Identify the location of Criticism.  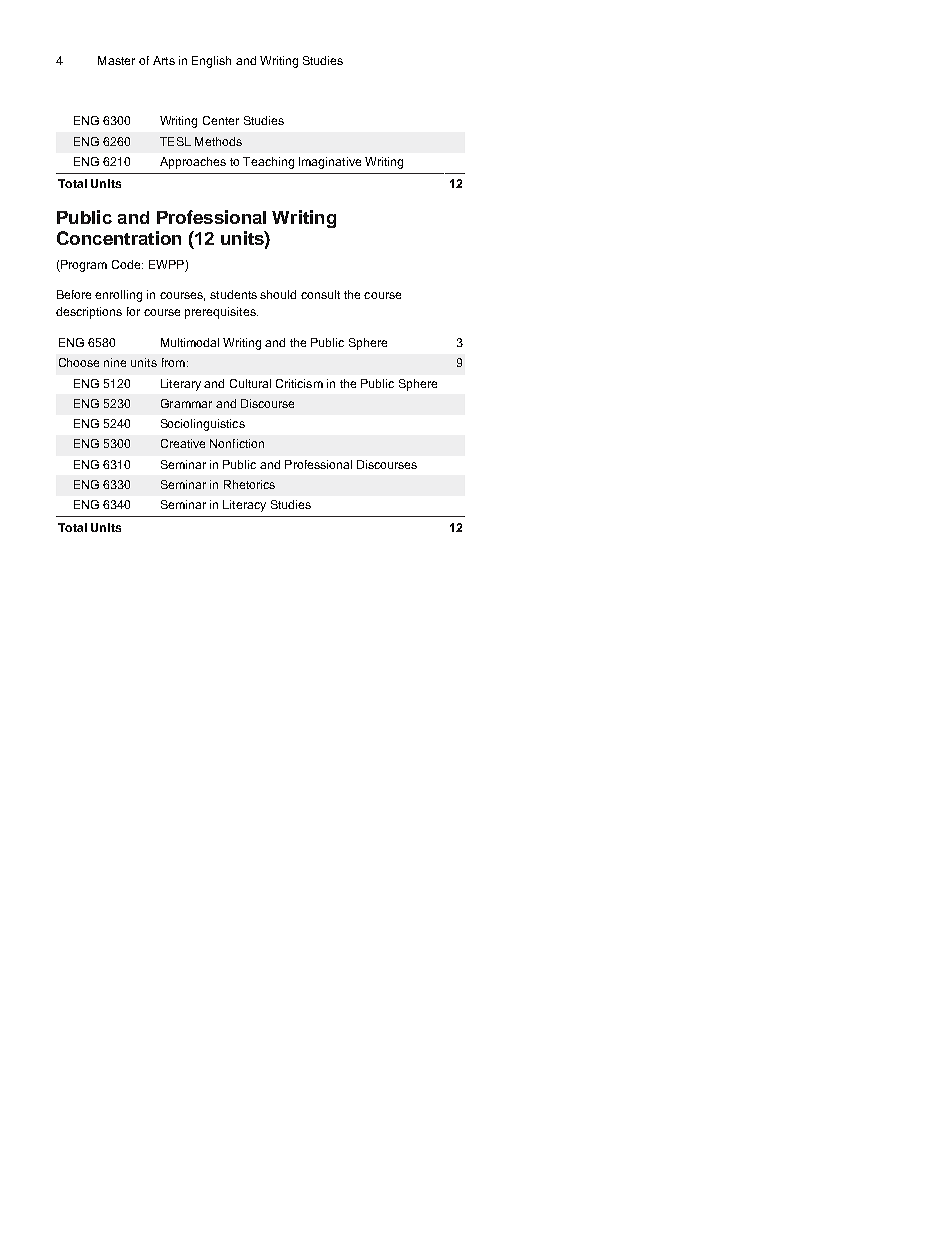
(299, 383).
